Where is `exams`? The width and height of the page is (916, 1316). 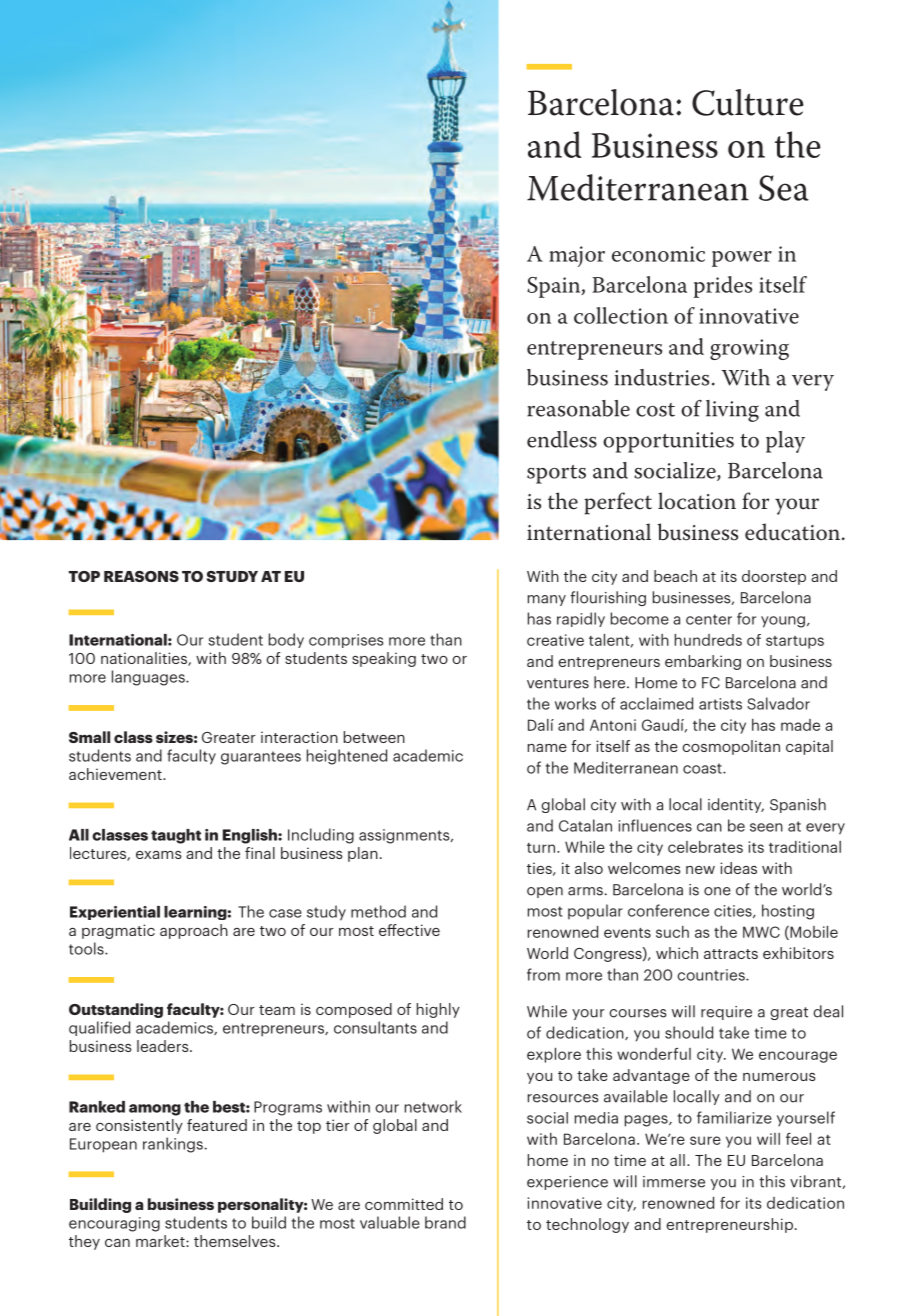
exams is located at coordinates (159, 855).
